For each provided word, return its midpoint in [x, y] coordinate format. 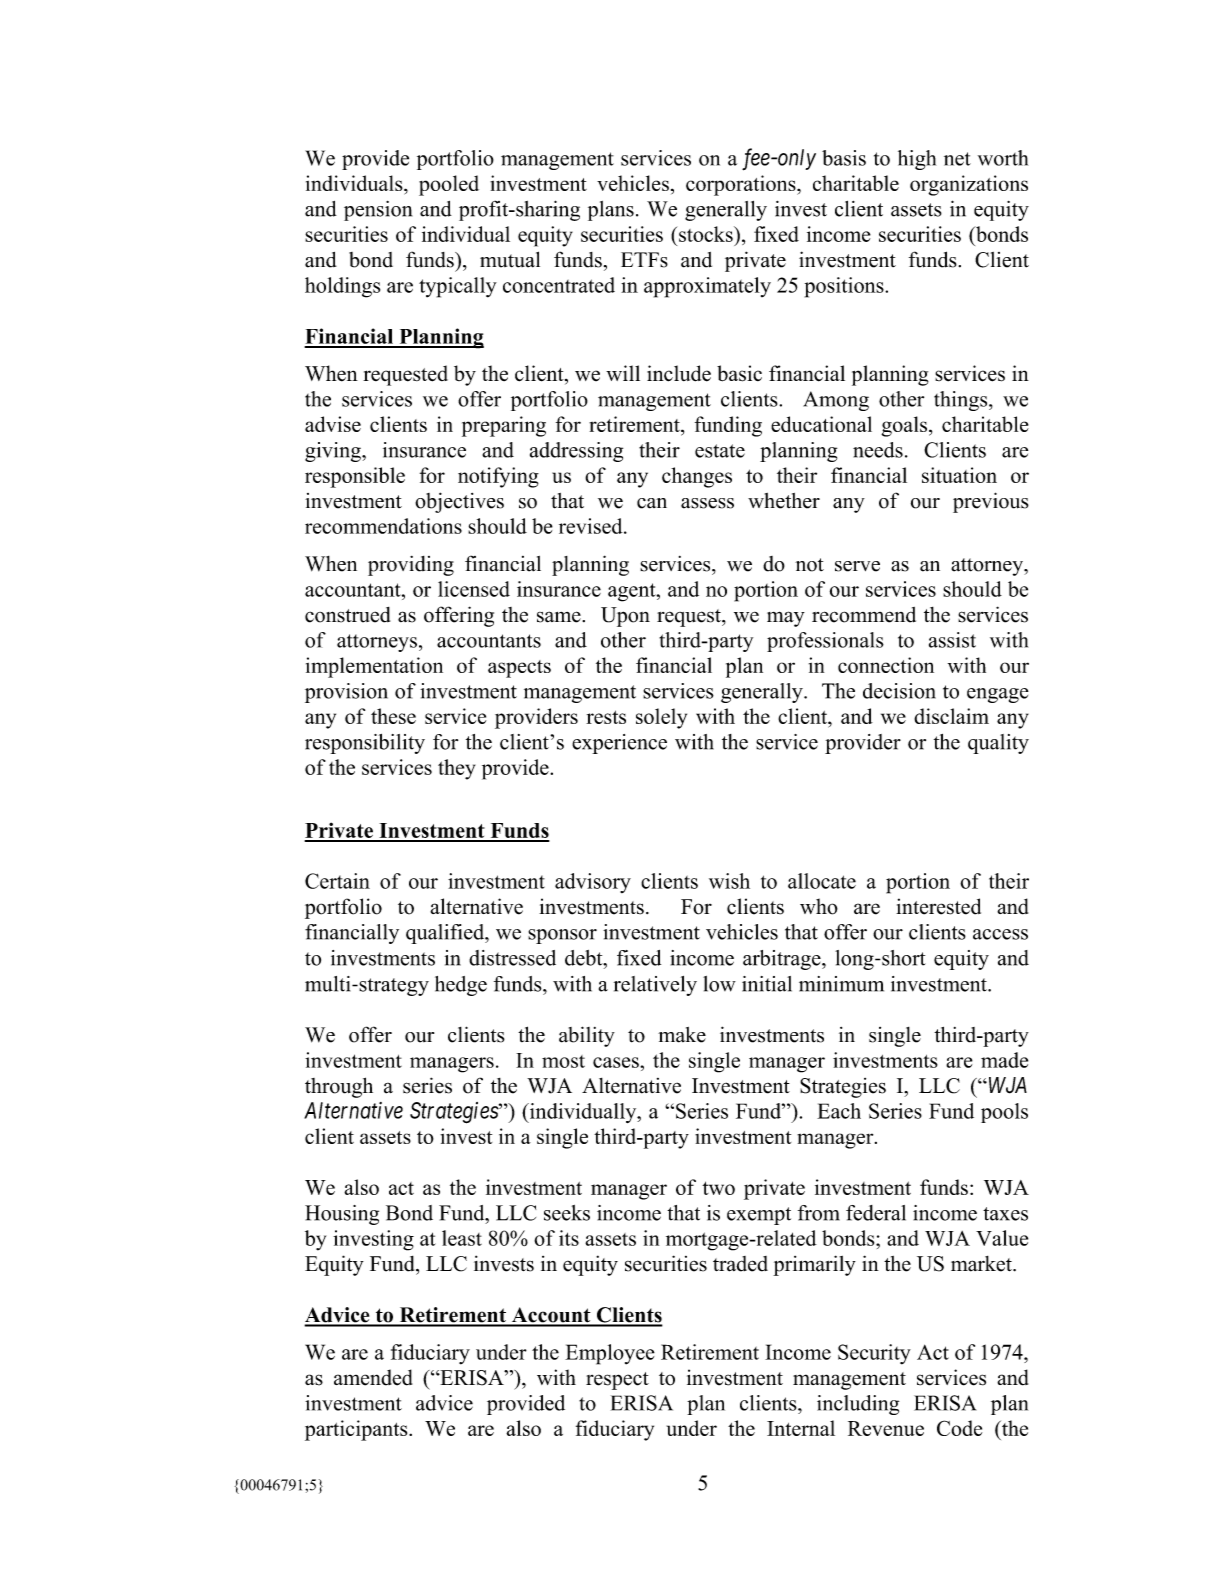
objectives [459, 502]
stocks [707, 234]
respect [617, 1381]
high [917, 160]
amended [373, 1377]
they [456, 769]
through [339, 1087]
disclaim [951, 716]
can [652, 503]
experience [619, 744]
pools [1004, 1113]
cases [617, 1062]
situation [959, 475]
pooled [449, 185]
